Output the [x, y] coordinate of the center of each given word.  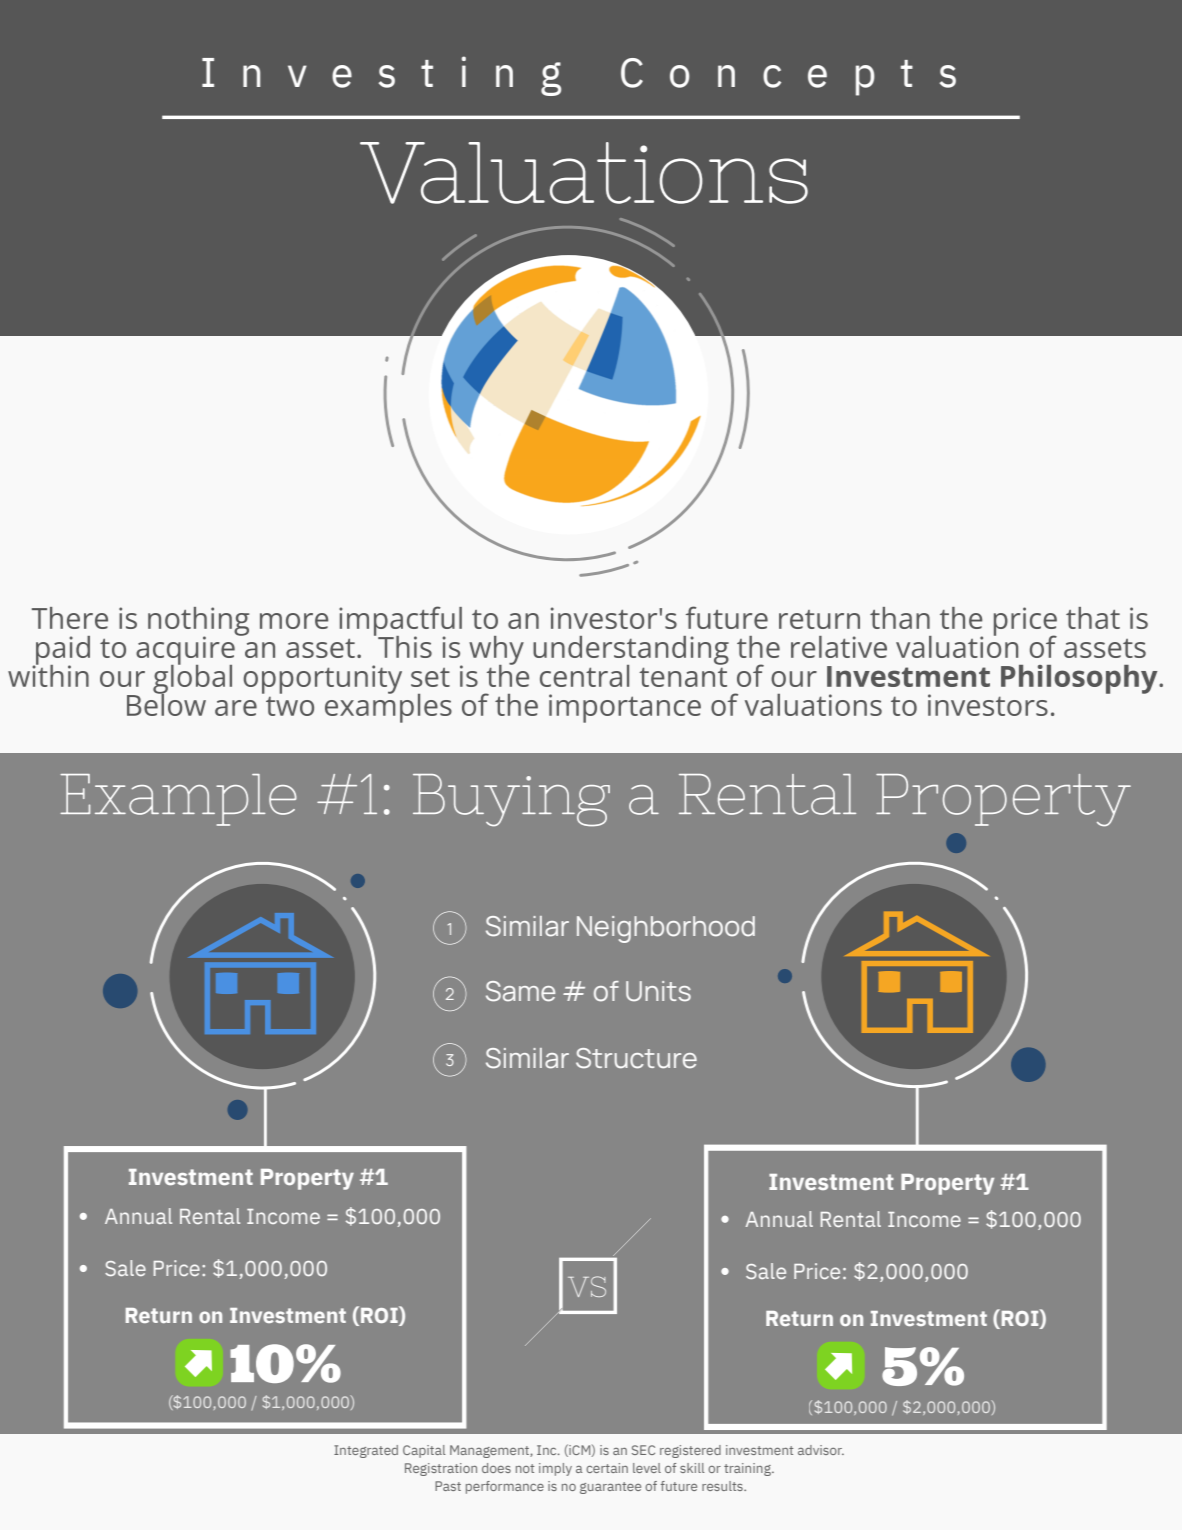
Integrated [366, 1451]
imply [555, 1469]
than [900, 618]
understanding [631, 651]
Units [658, 991]
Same [520, 991]
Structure [636, 1058]
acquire [186, 650]
